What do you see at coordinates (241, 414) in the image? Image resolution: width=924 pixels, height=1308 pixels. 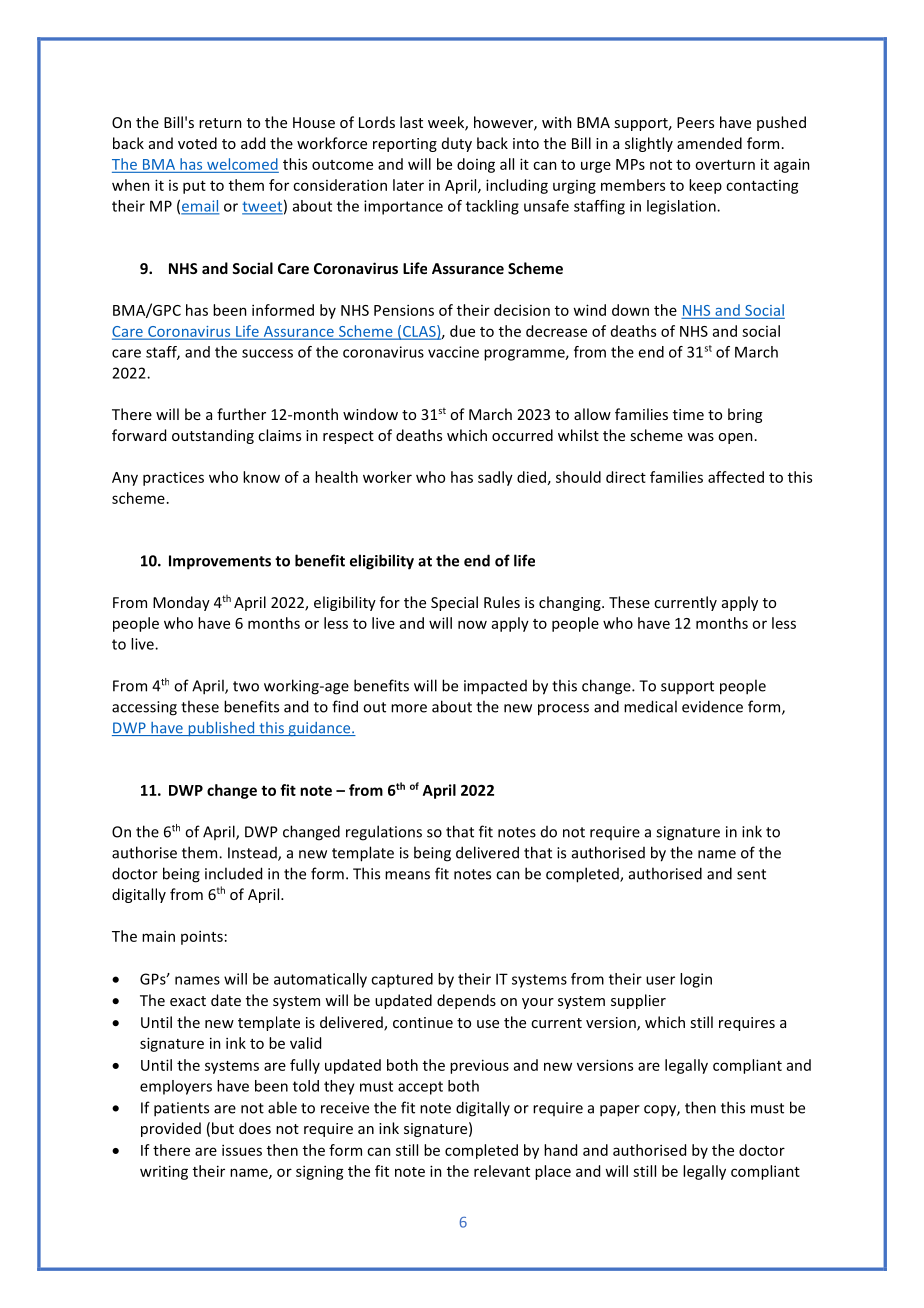 I see `further` at bounding box center [241, 414].
